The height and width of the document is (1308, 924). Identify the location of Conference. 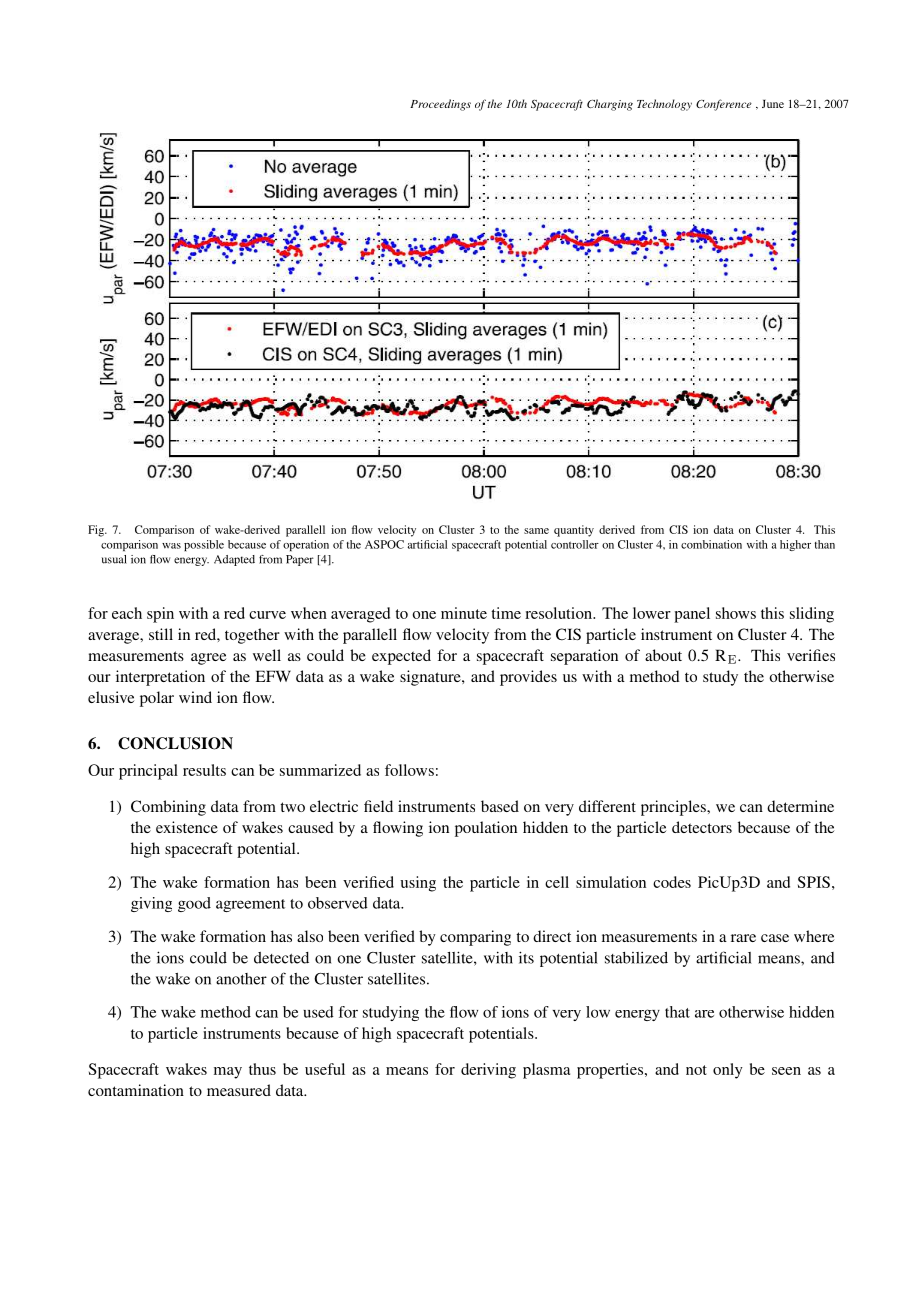
(724, 105).
